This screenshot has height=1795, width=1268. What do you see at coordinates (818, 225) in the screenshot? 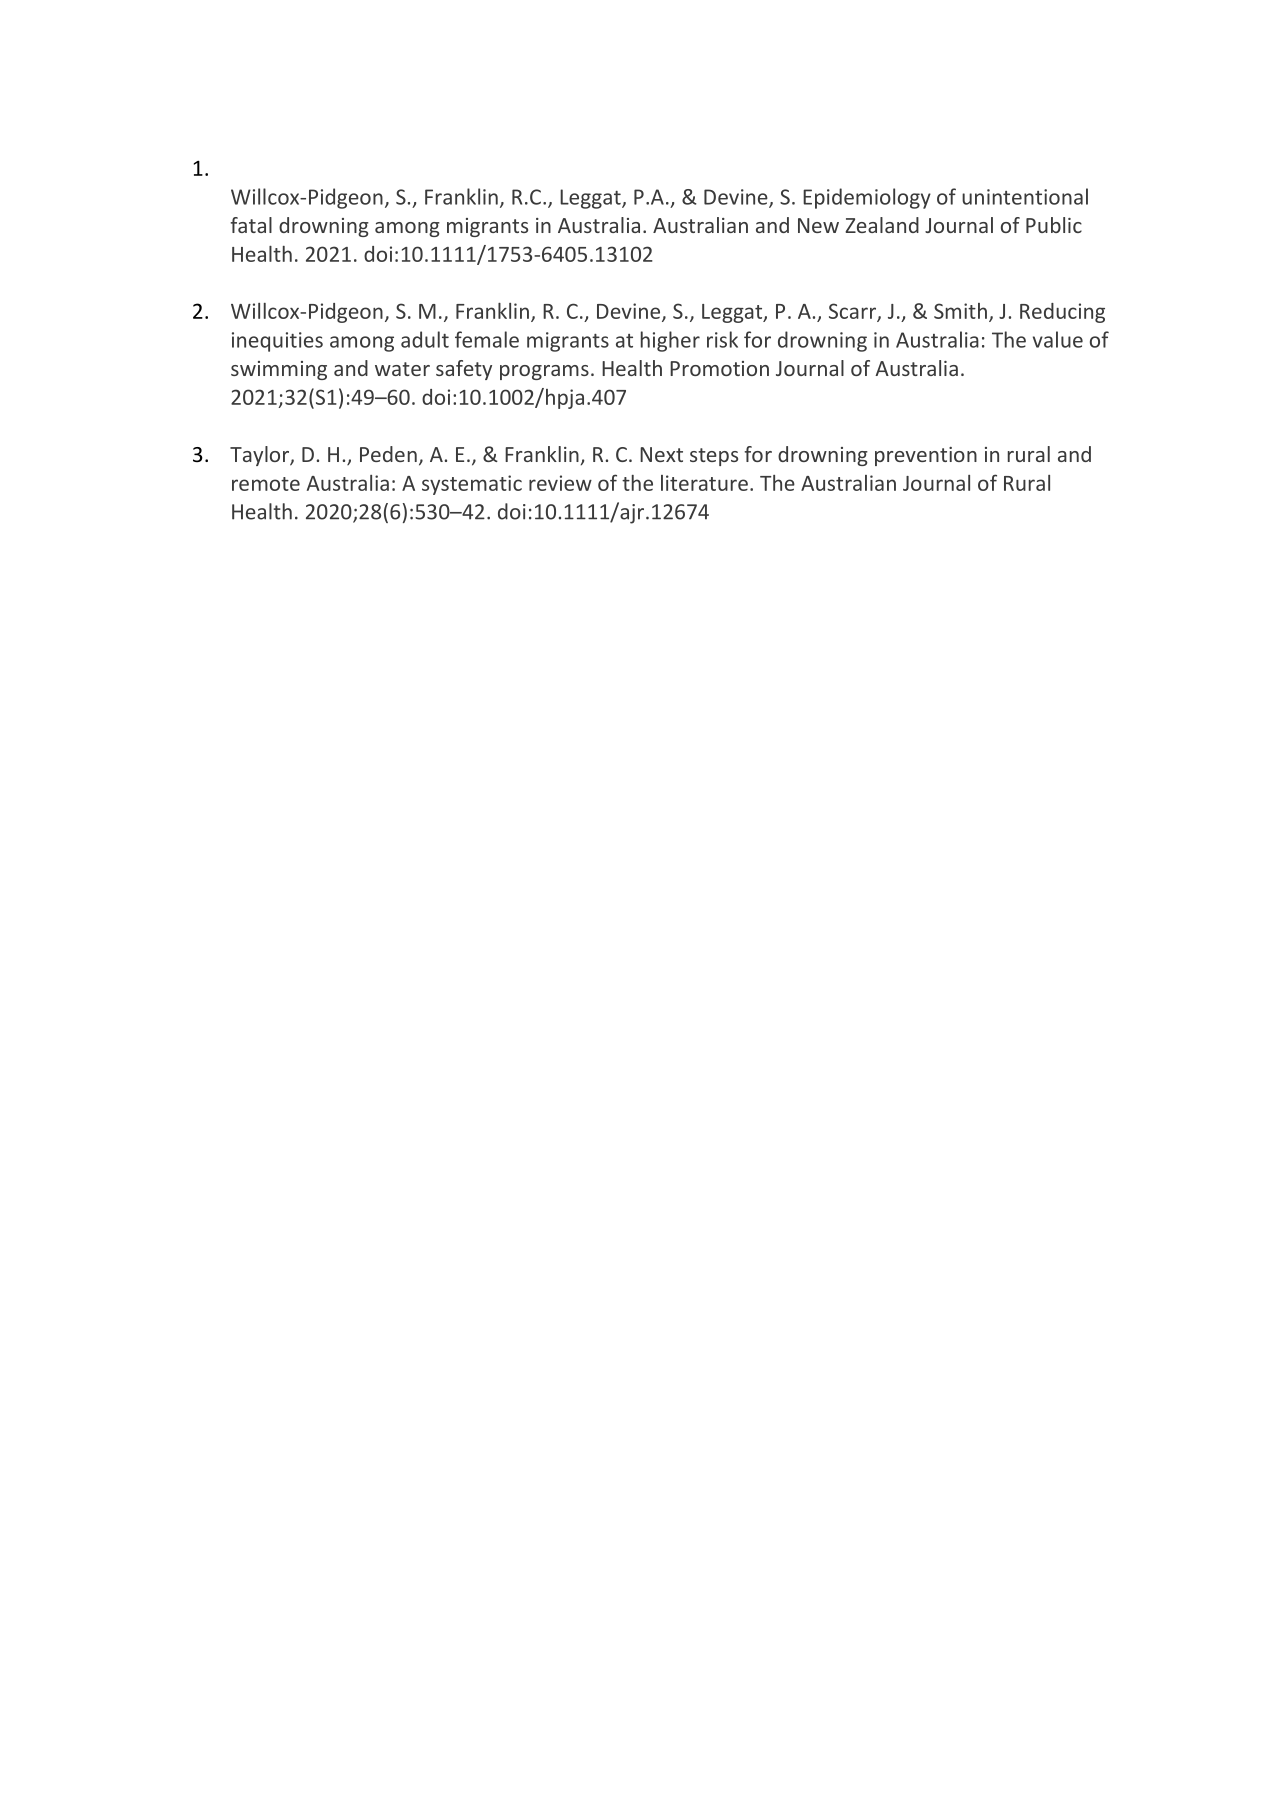
I see `New` at bounding box center [818, 225].
